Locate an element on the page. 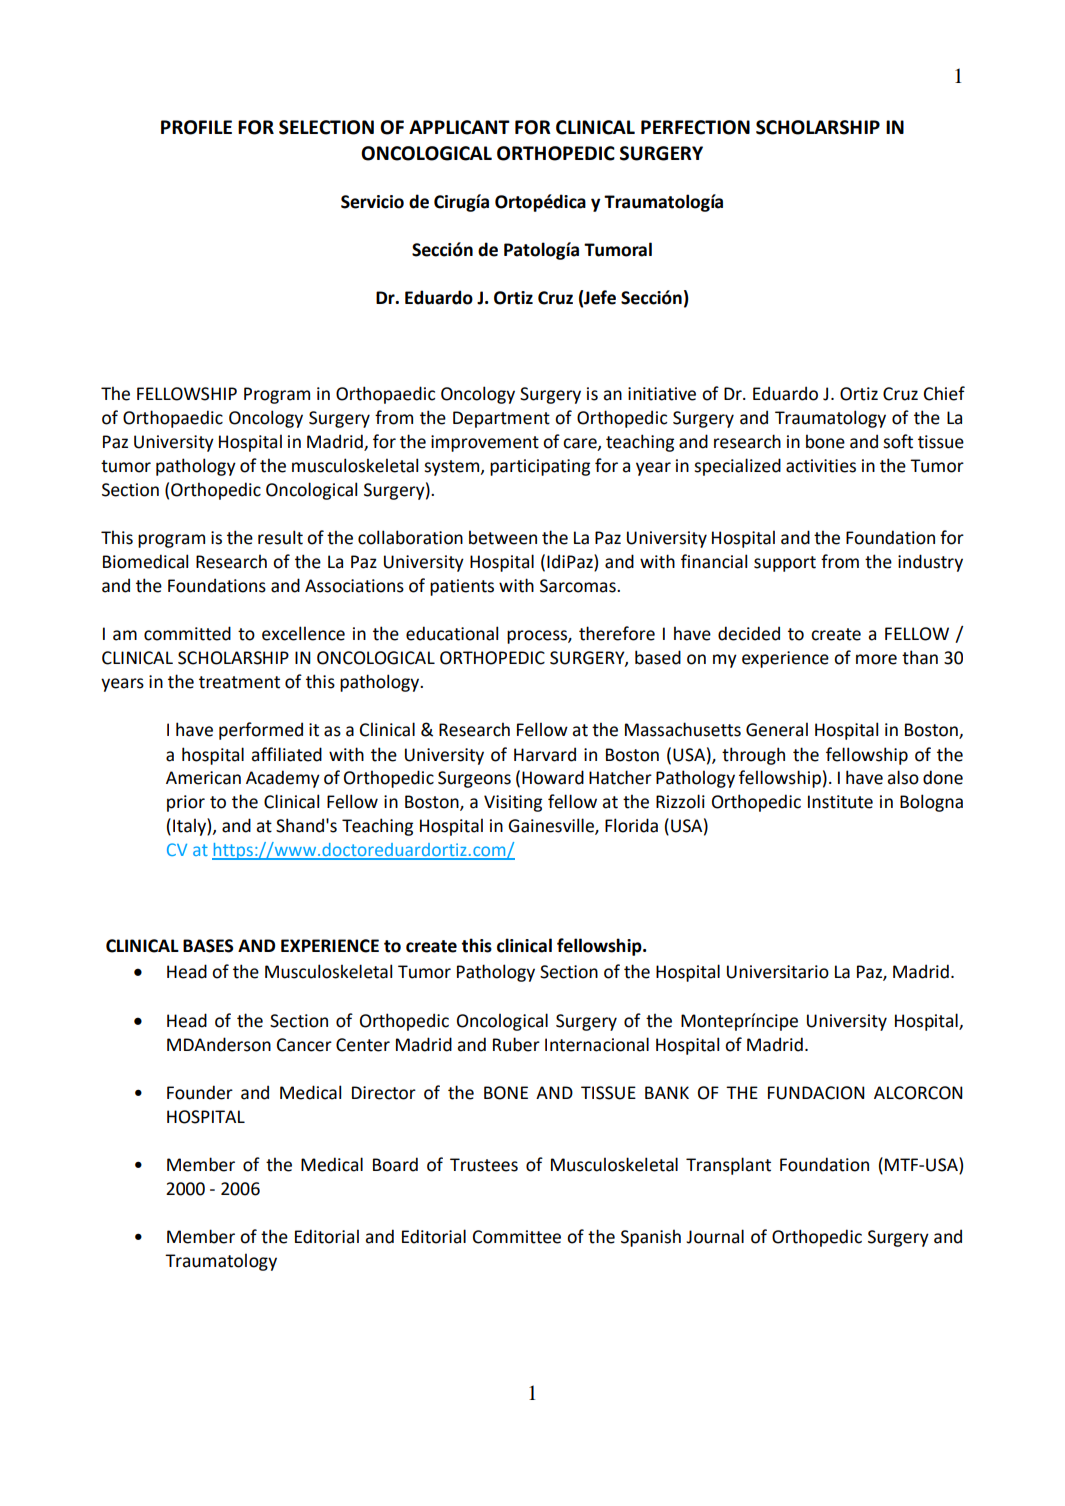 This page has width=1065, height=1506. soft is located at coordinates (898, 441).
